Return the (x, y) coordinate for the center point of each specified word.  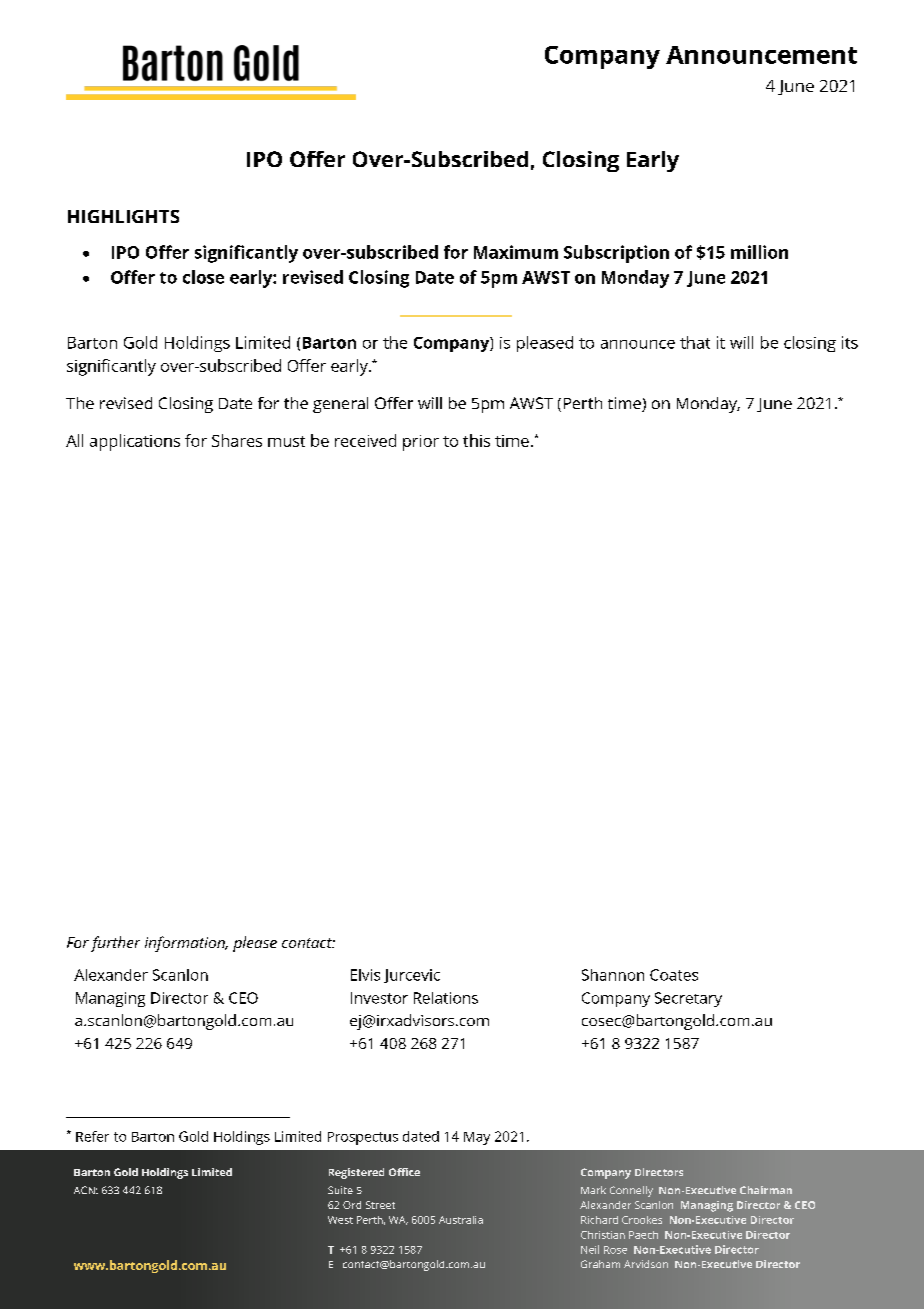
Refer (92, 1136)
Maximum (516, 252)
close (203, 277)
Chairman (766, 1190)
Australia (461, 1220)
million (759, 252)
